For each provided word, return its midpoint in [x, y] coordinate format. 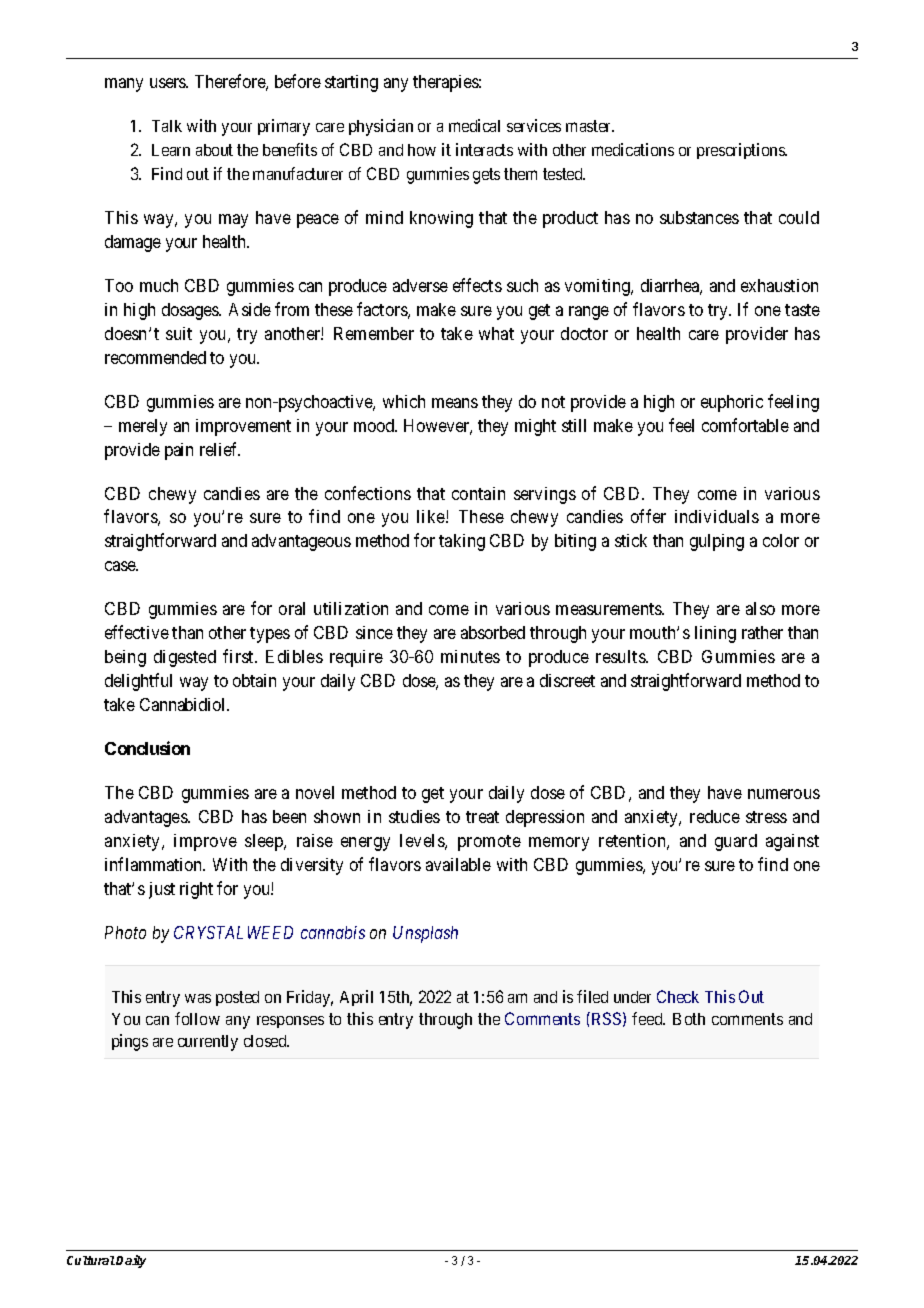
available [458, 864]
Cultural [91, 1260]
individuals [717, 516]
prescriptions [742, 151]
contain [478, 493]
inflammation [155, 864]
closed [266, 1041]
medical [474, 125]
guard [736, 842]
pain [179, 451]
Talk [167, 126]
